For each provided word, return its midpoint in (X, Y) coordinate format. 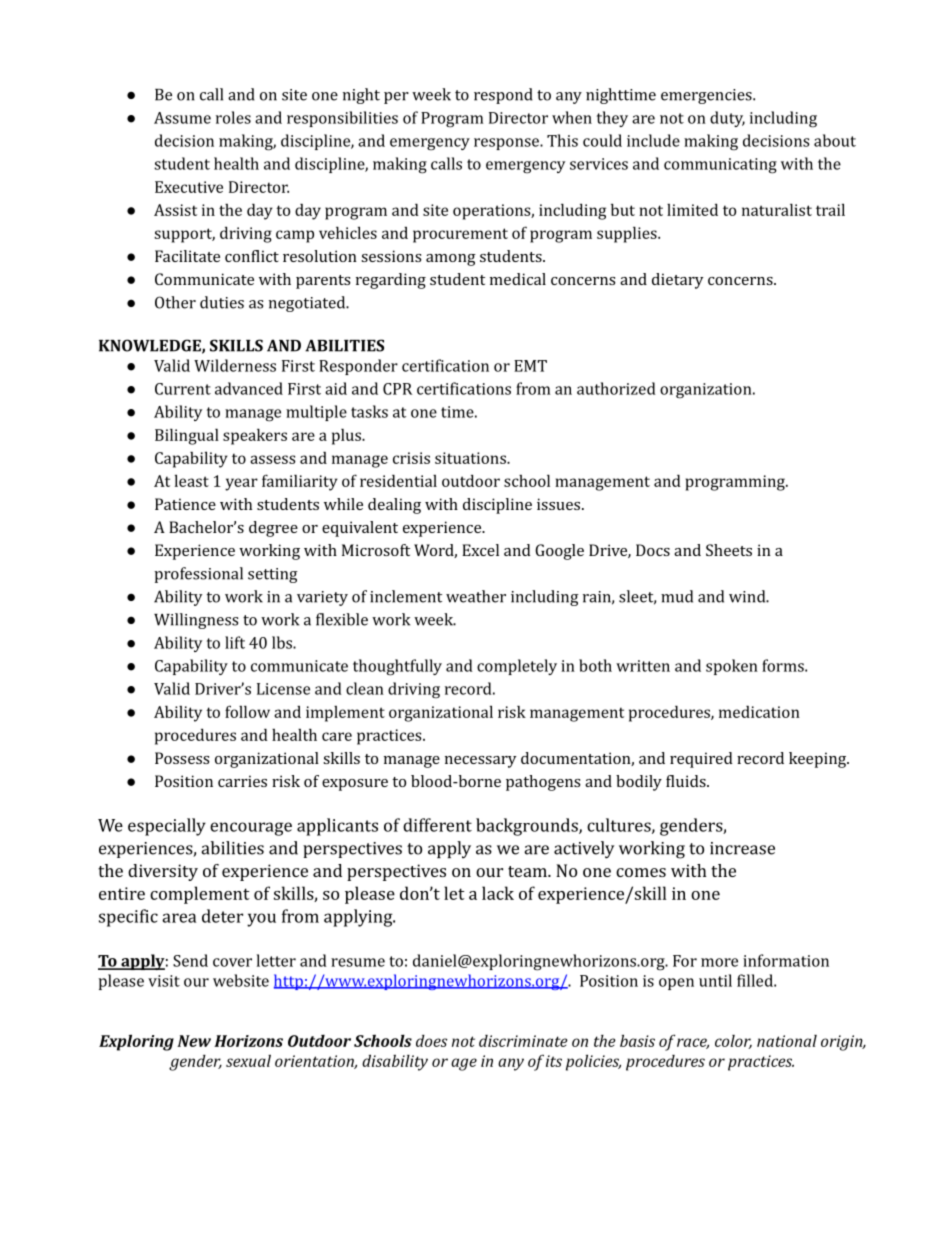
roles (233, 117)
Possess (182, 758)
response (507, 144)
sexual (248, 1061)
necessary (481, 762)
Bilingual (187, 436)
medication (759, 712)
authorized (616, 388)
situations (471, 458)
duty (727, 119)
